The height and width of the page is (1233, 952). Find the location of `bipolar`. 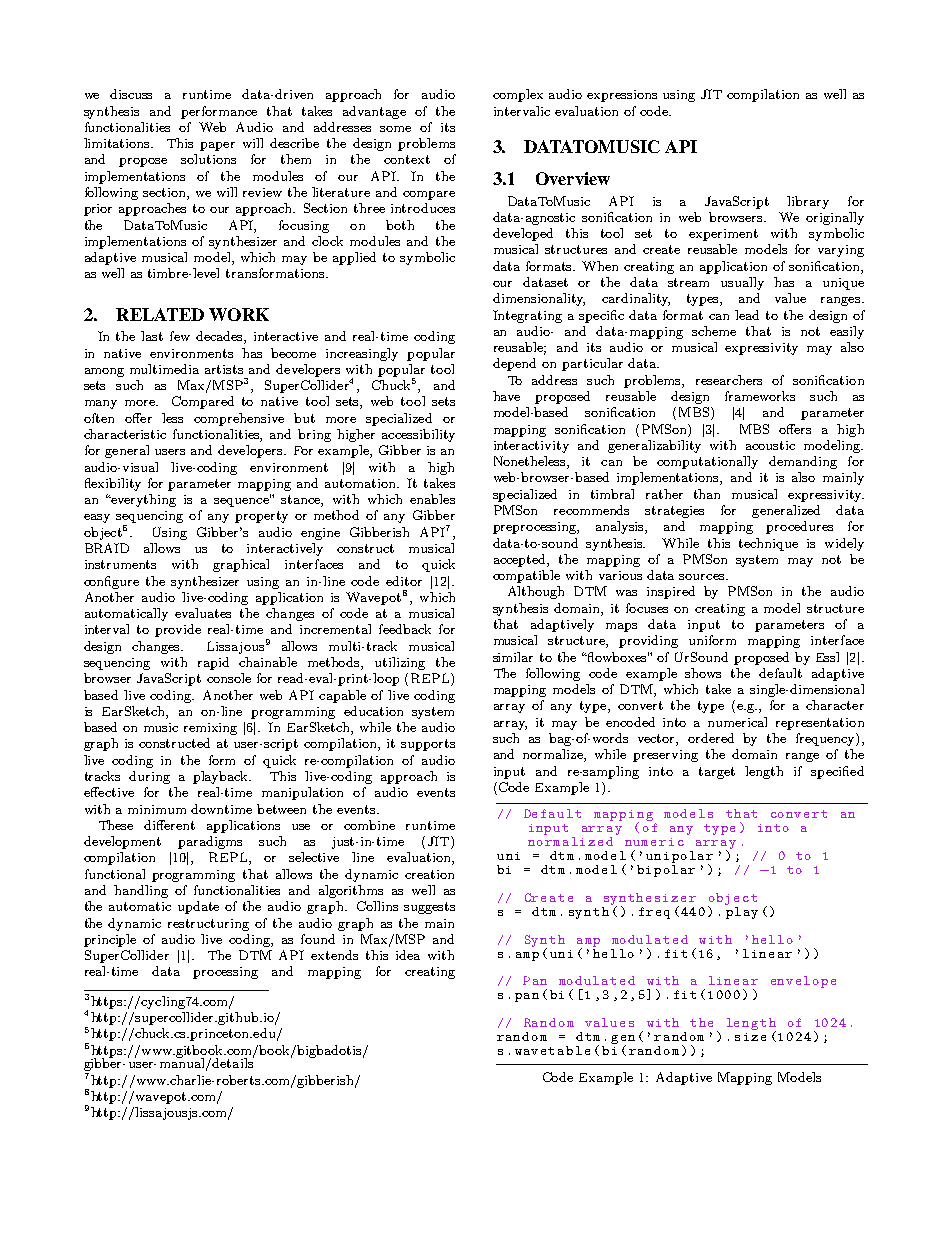

bipolar is located at coordinates (666, 871).
